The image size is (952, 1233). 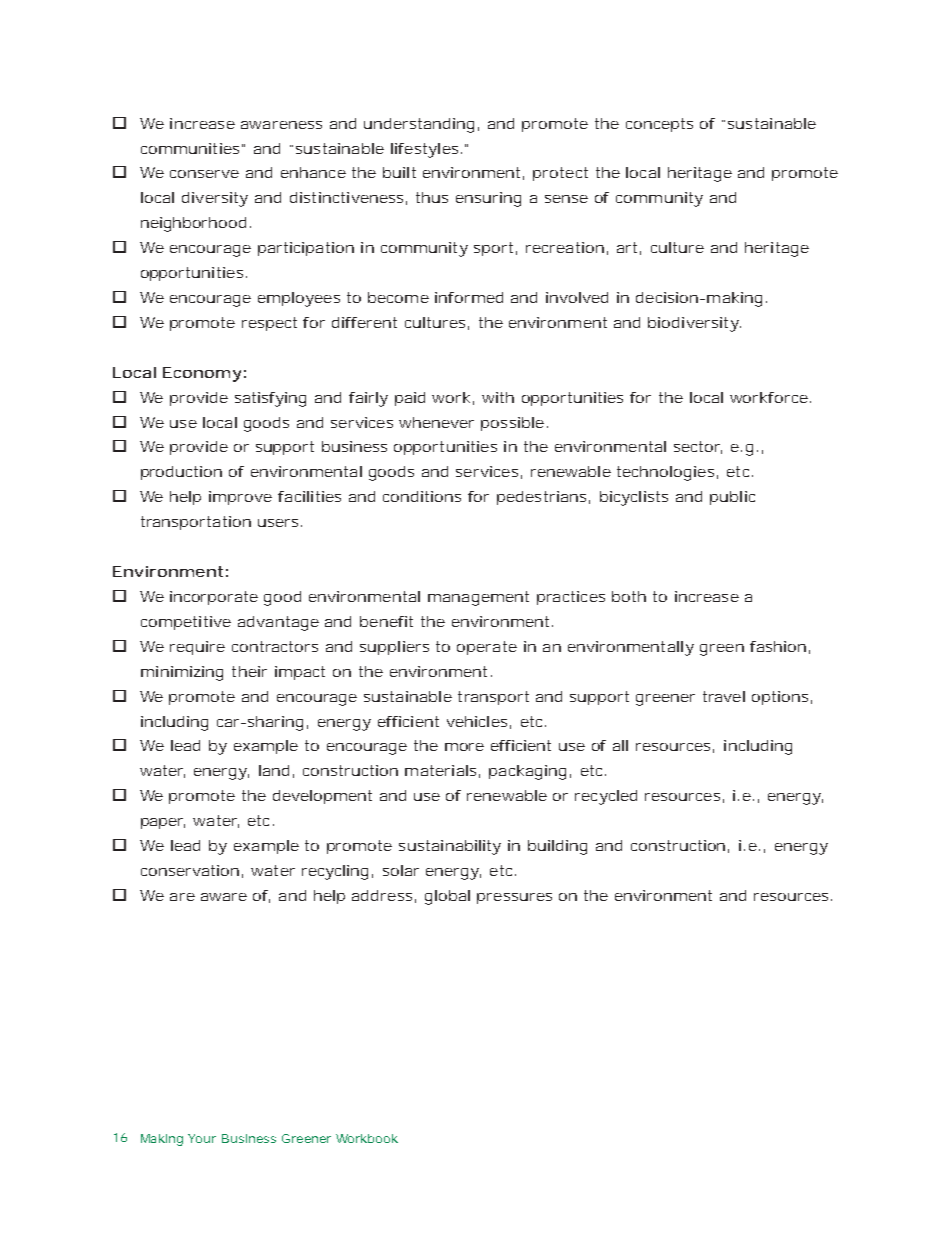 What do you see at coordinates (450, 847) in the screenshot?
I see `sustainability` at bounding box center [450, 847].
